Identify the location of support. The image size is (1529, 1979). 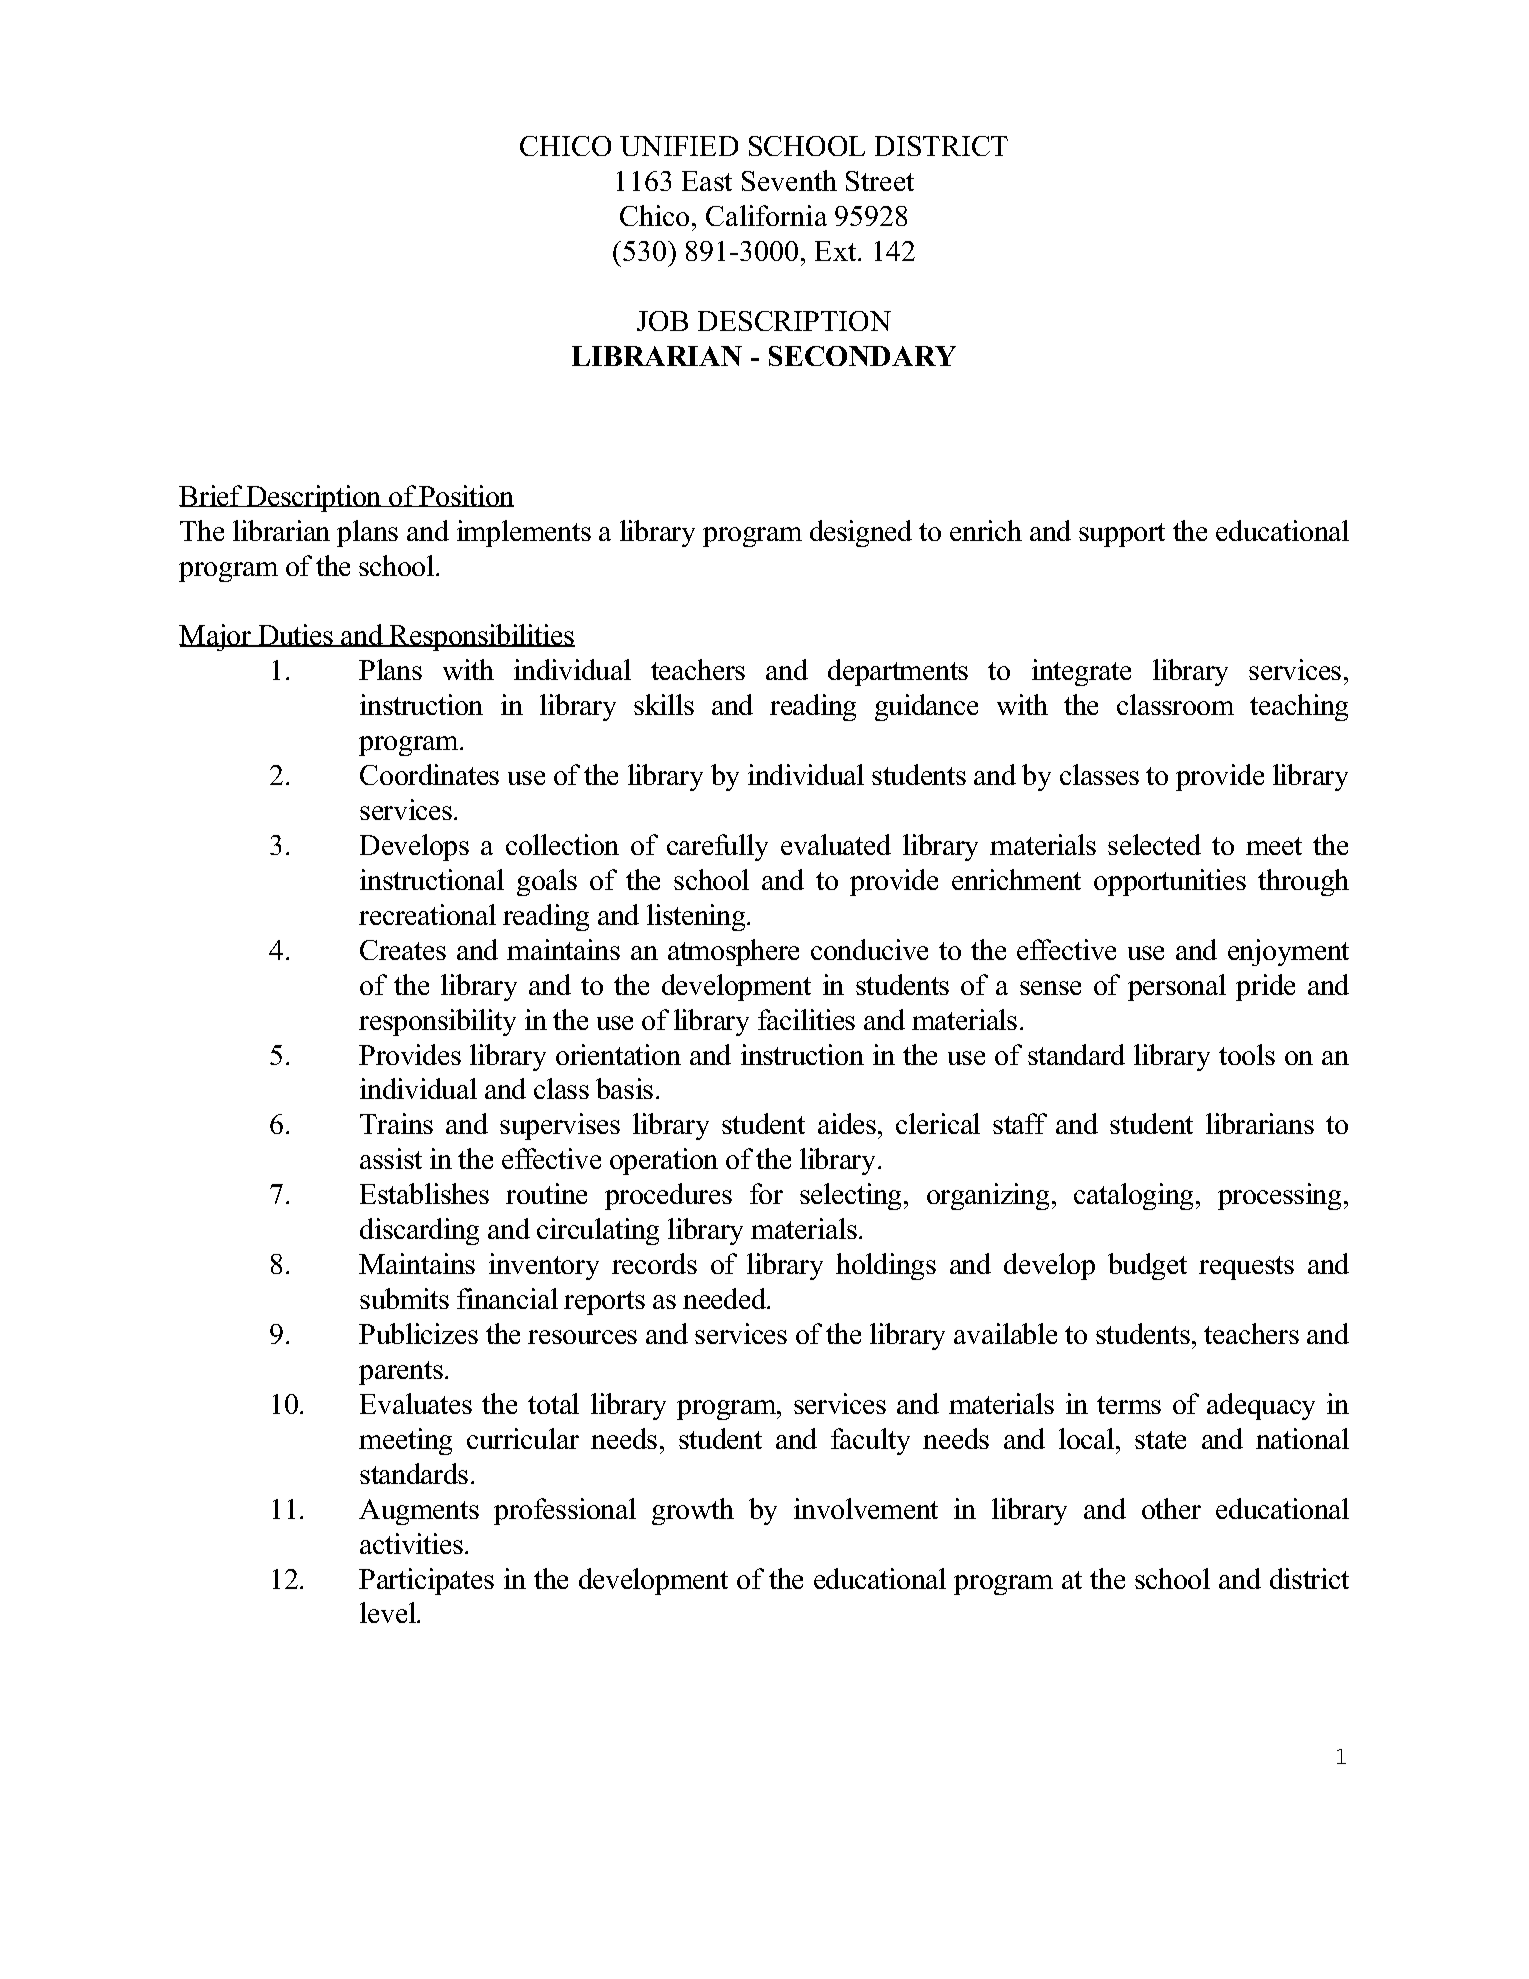
(1122, 535).
